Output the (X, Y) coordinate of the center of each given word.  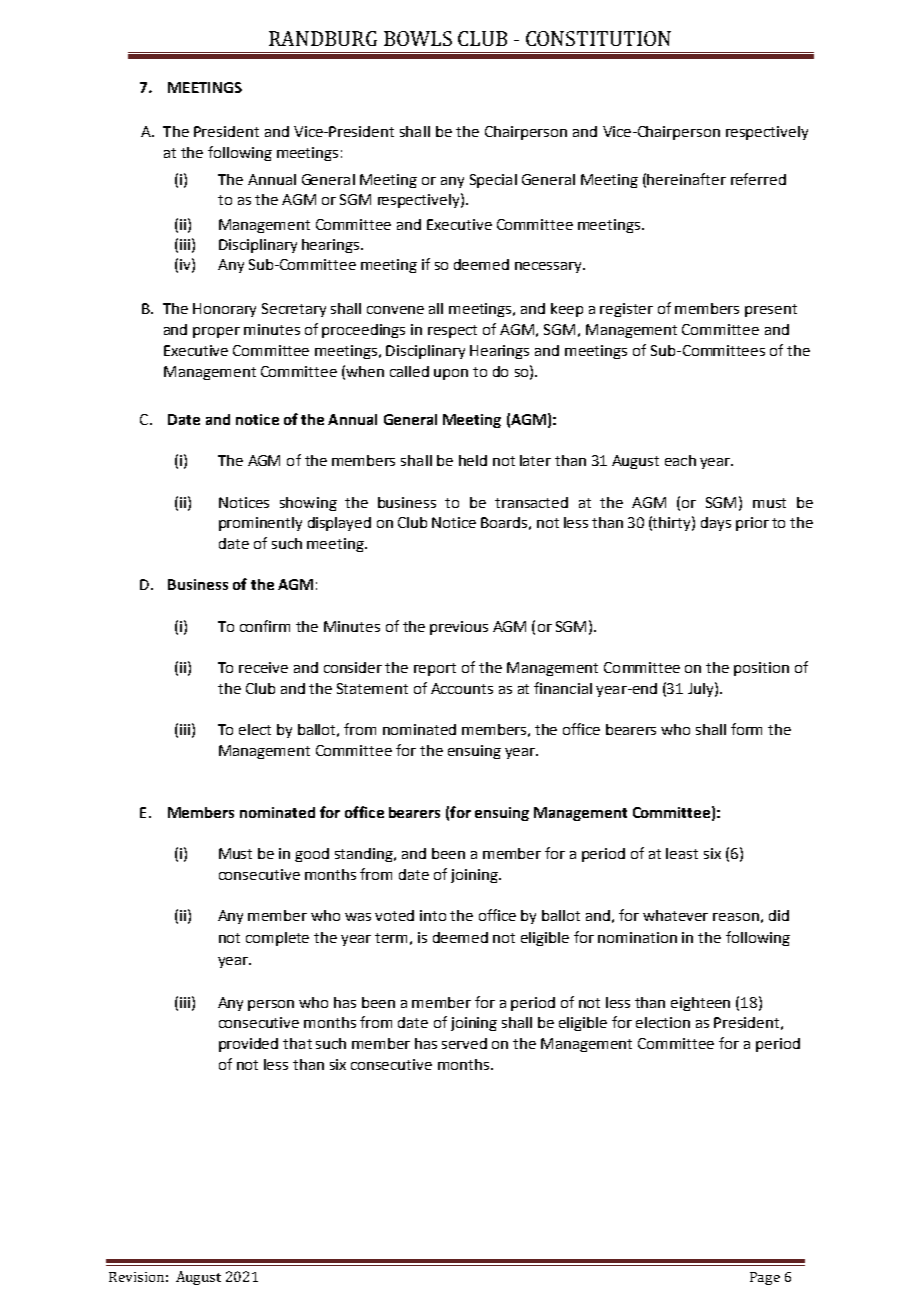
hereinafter (686, 179)
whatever (675, 915)
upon (451, 374)
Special (493, 181)
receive (263, 667)
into (433, 915)
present (771, 310)
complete (277, 939)
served (464, 1043)
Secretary (294, 310)
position (761, 669)
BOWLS (418, 38)
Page (765, 1278)
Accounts (462, 688)
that (297, 1043)
